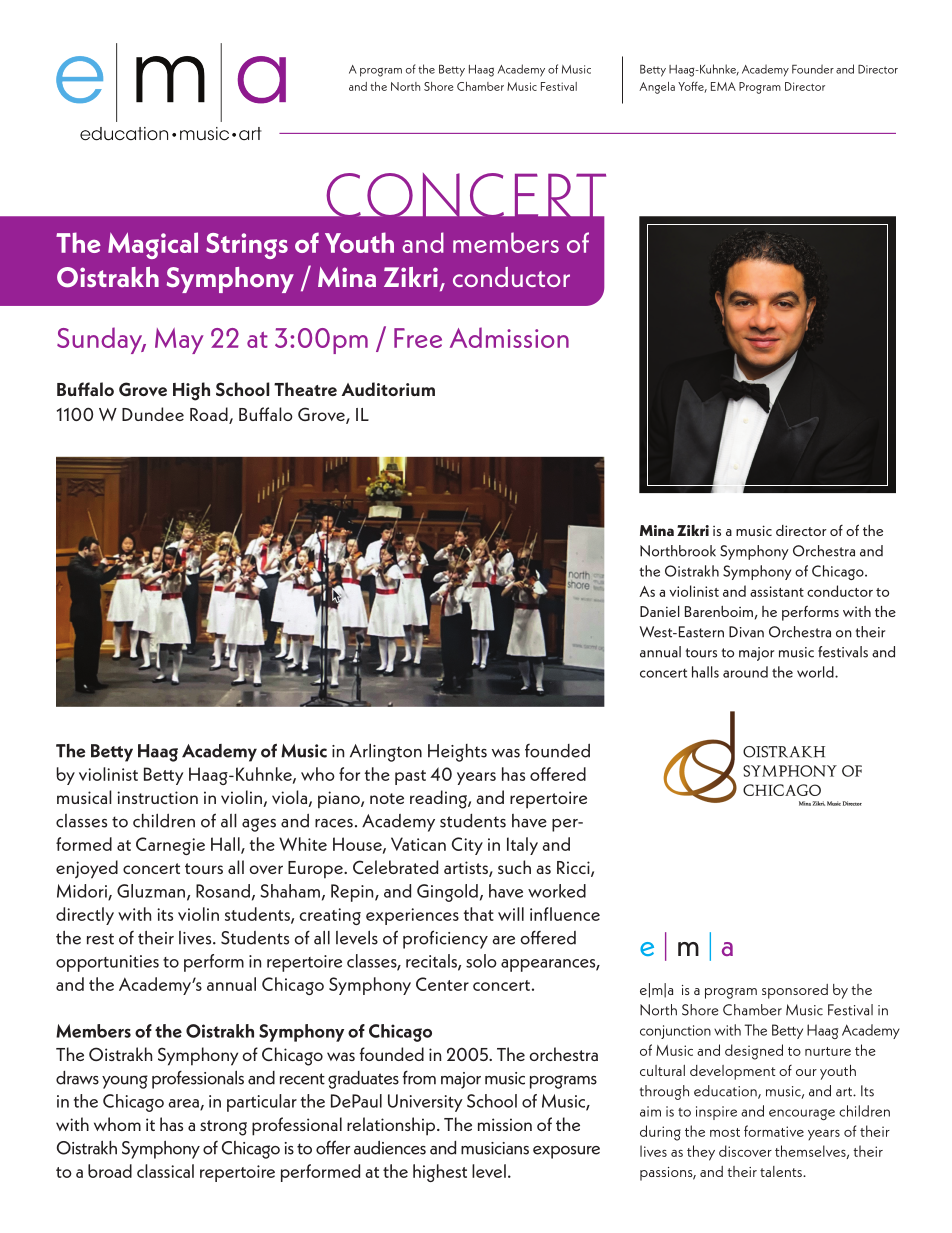 The width and height of the screenshot is (952, 1233). I want to click on around, so click(745, 672).
